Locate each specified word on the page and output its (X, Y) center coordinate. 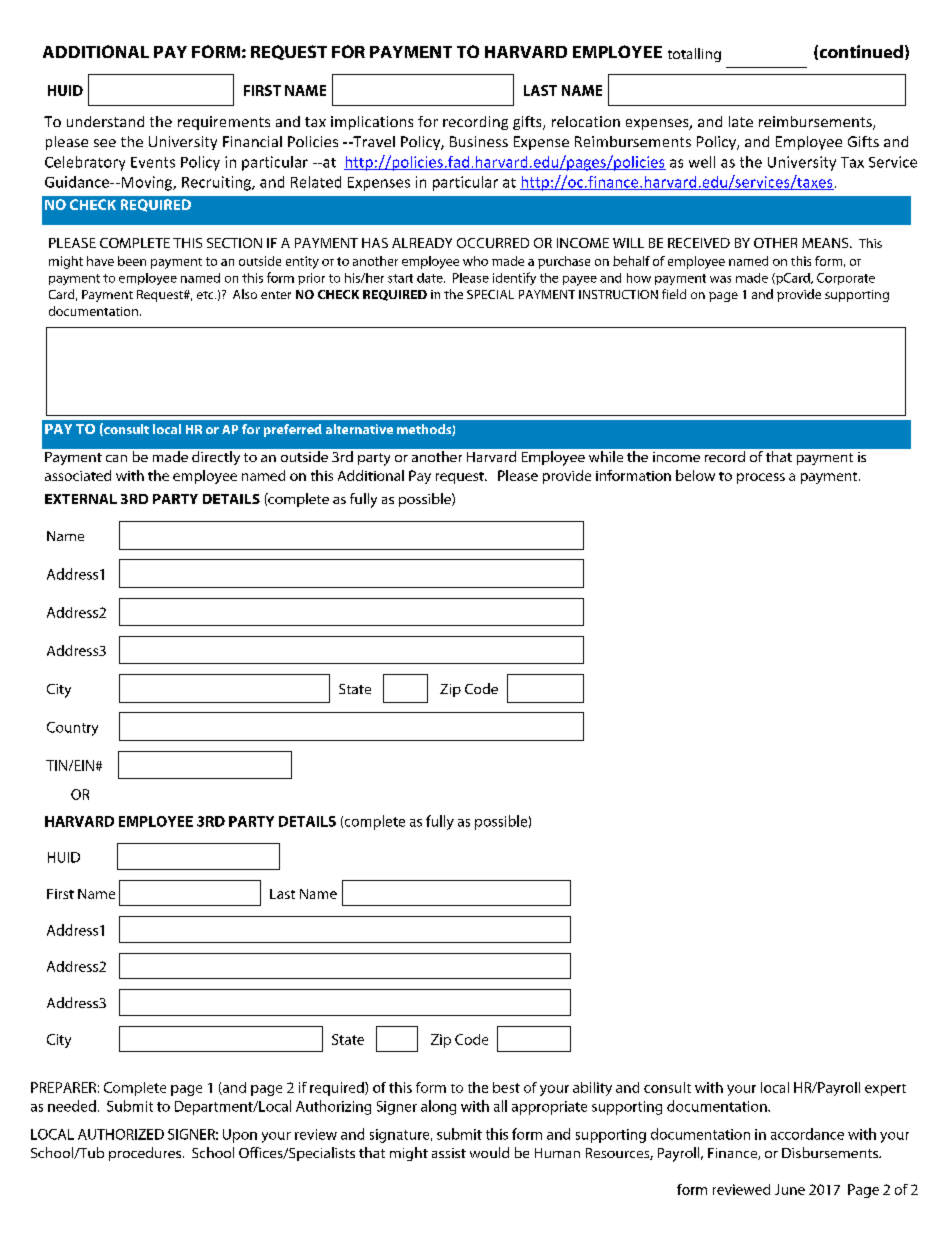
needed (72, 1106)
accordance (807, 1134)
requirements (224, 123)
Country (72, 729)
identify (514, 278)
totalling (694, 55)
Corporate (846, 279)
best (506, 1087)
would (489, 1152)
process (761, 478)
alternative (359, 429)
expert (885, 1090)
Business (479, 141)
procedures (145, 1154)
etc (206, 295)
